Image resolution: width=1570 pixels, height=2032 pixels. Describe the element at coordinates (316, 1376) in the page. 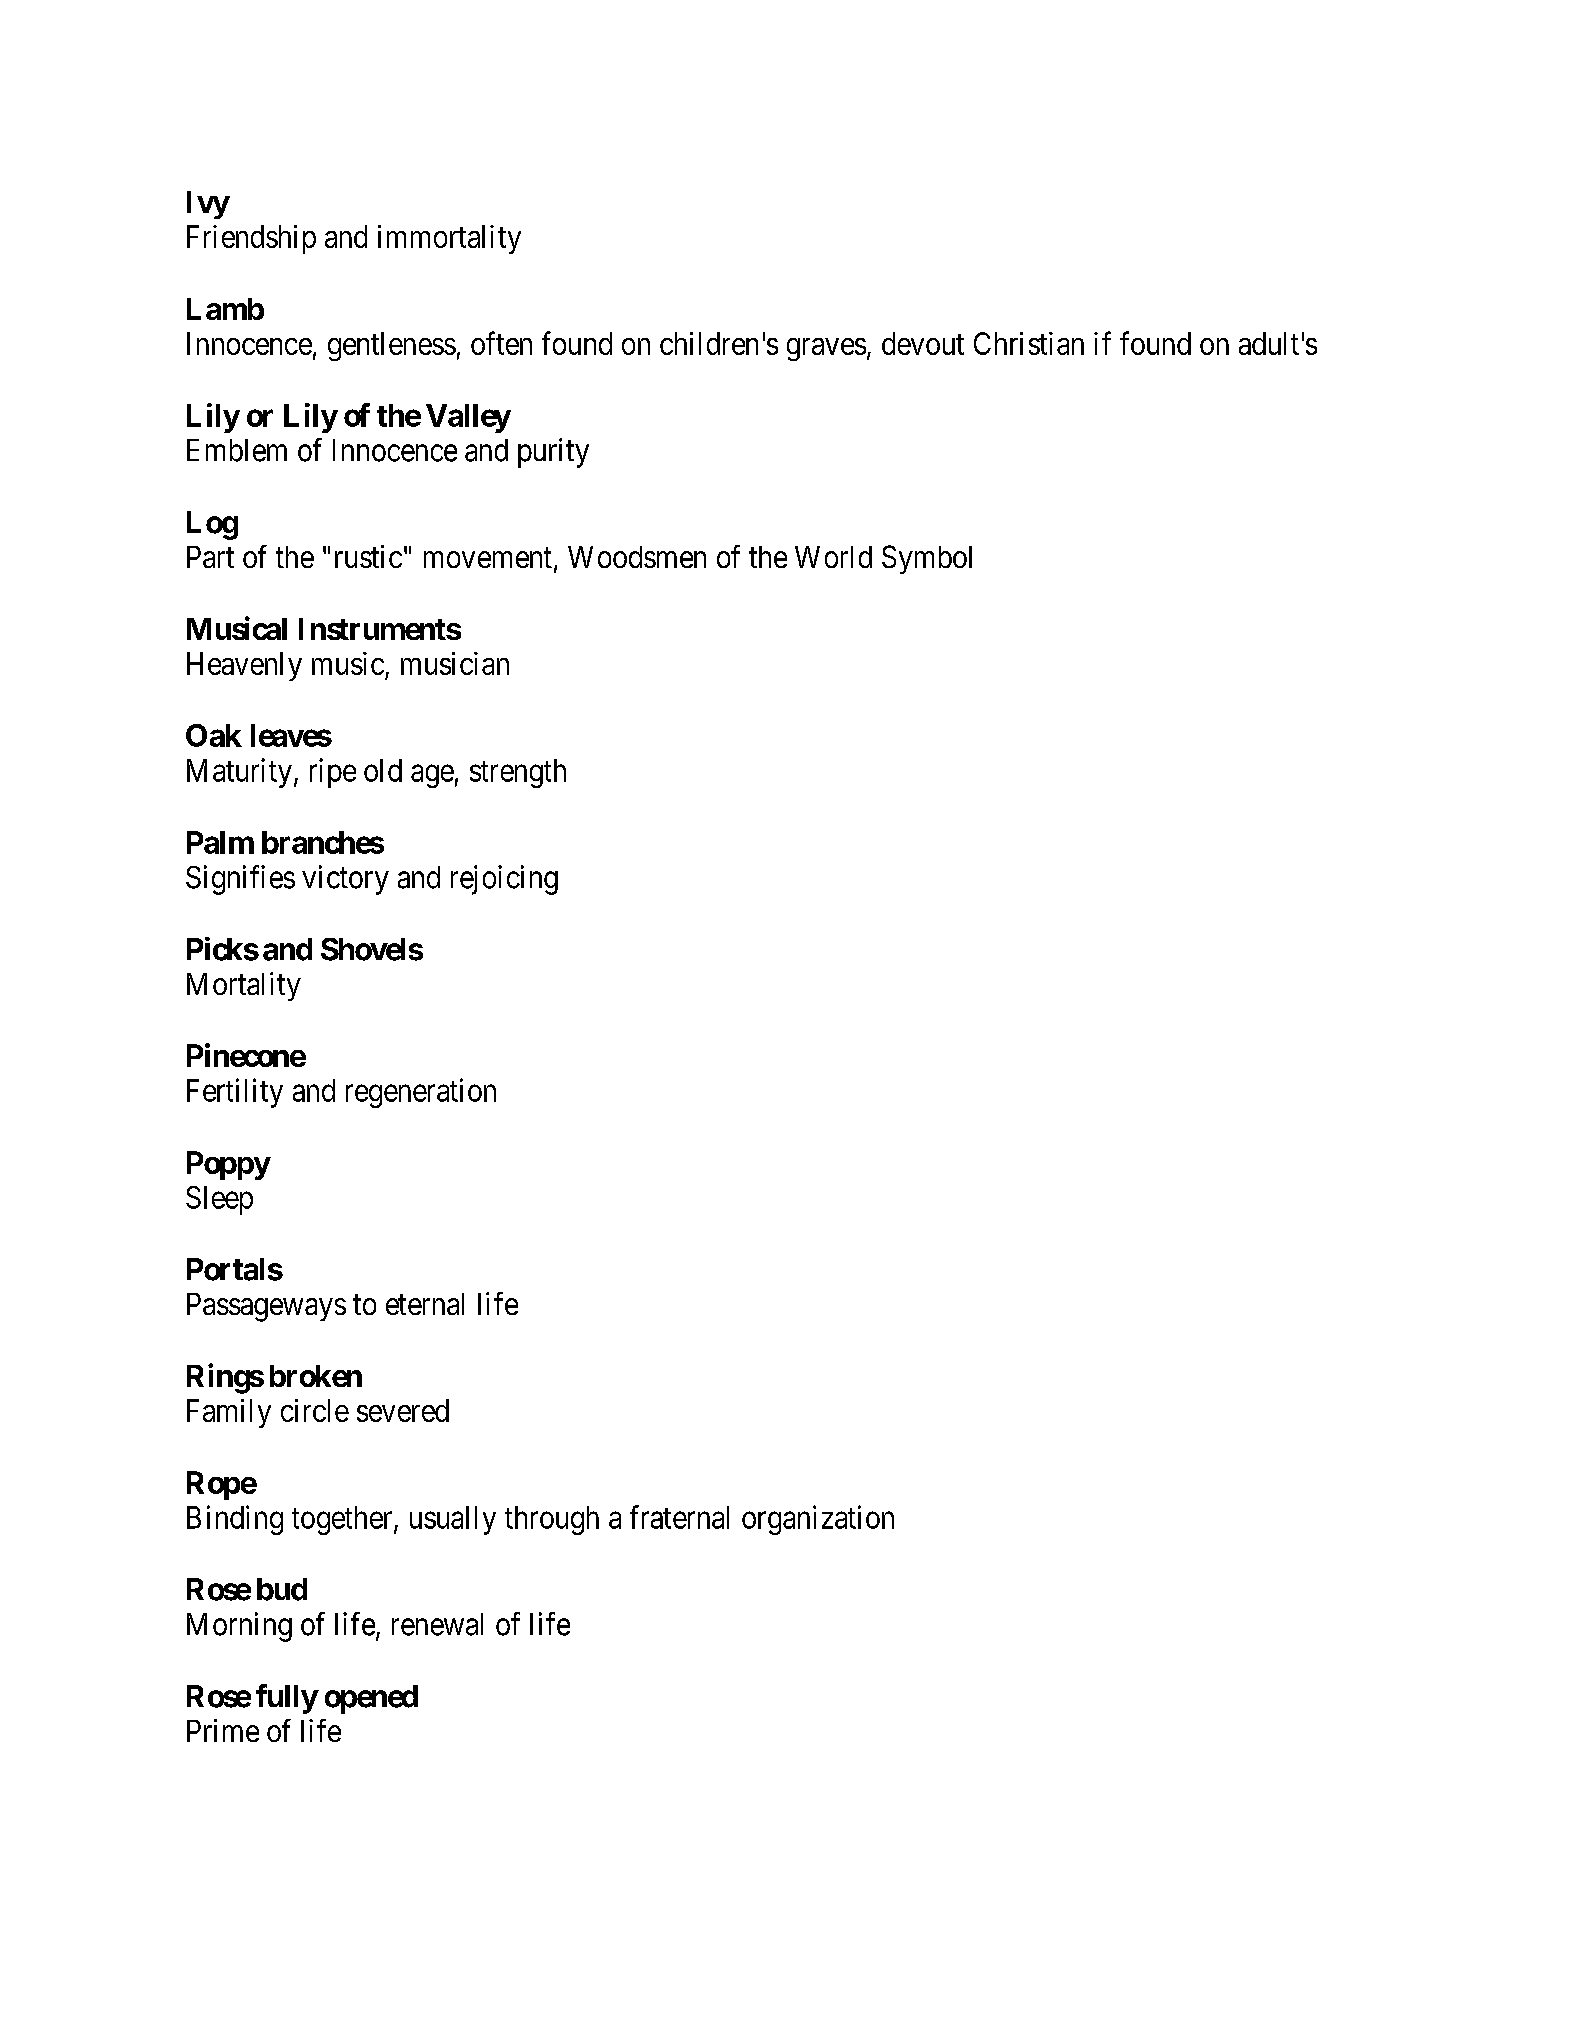

I see `broken` at that location.
